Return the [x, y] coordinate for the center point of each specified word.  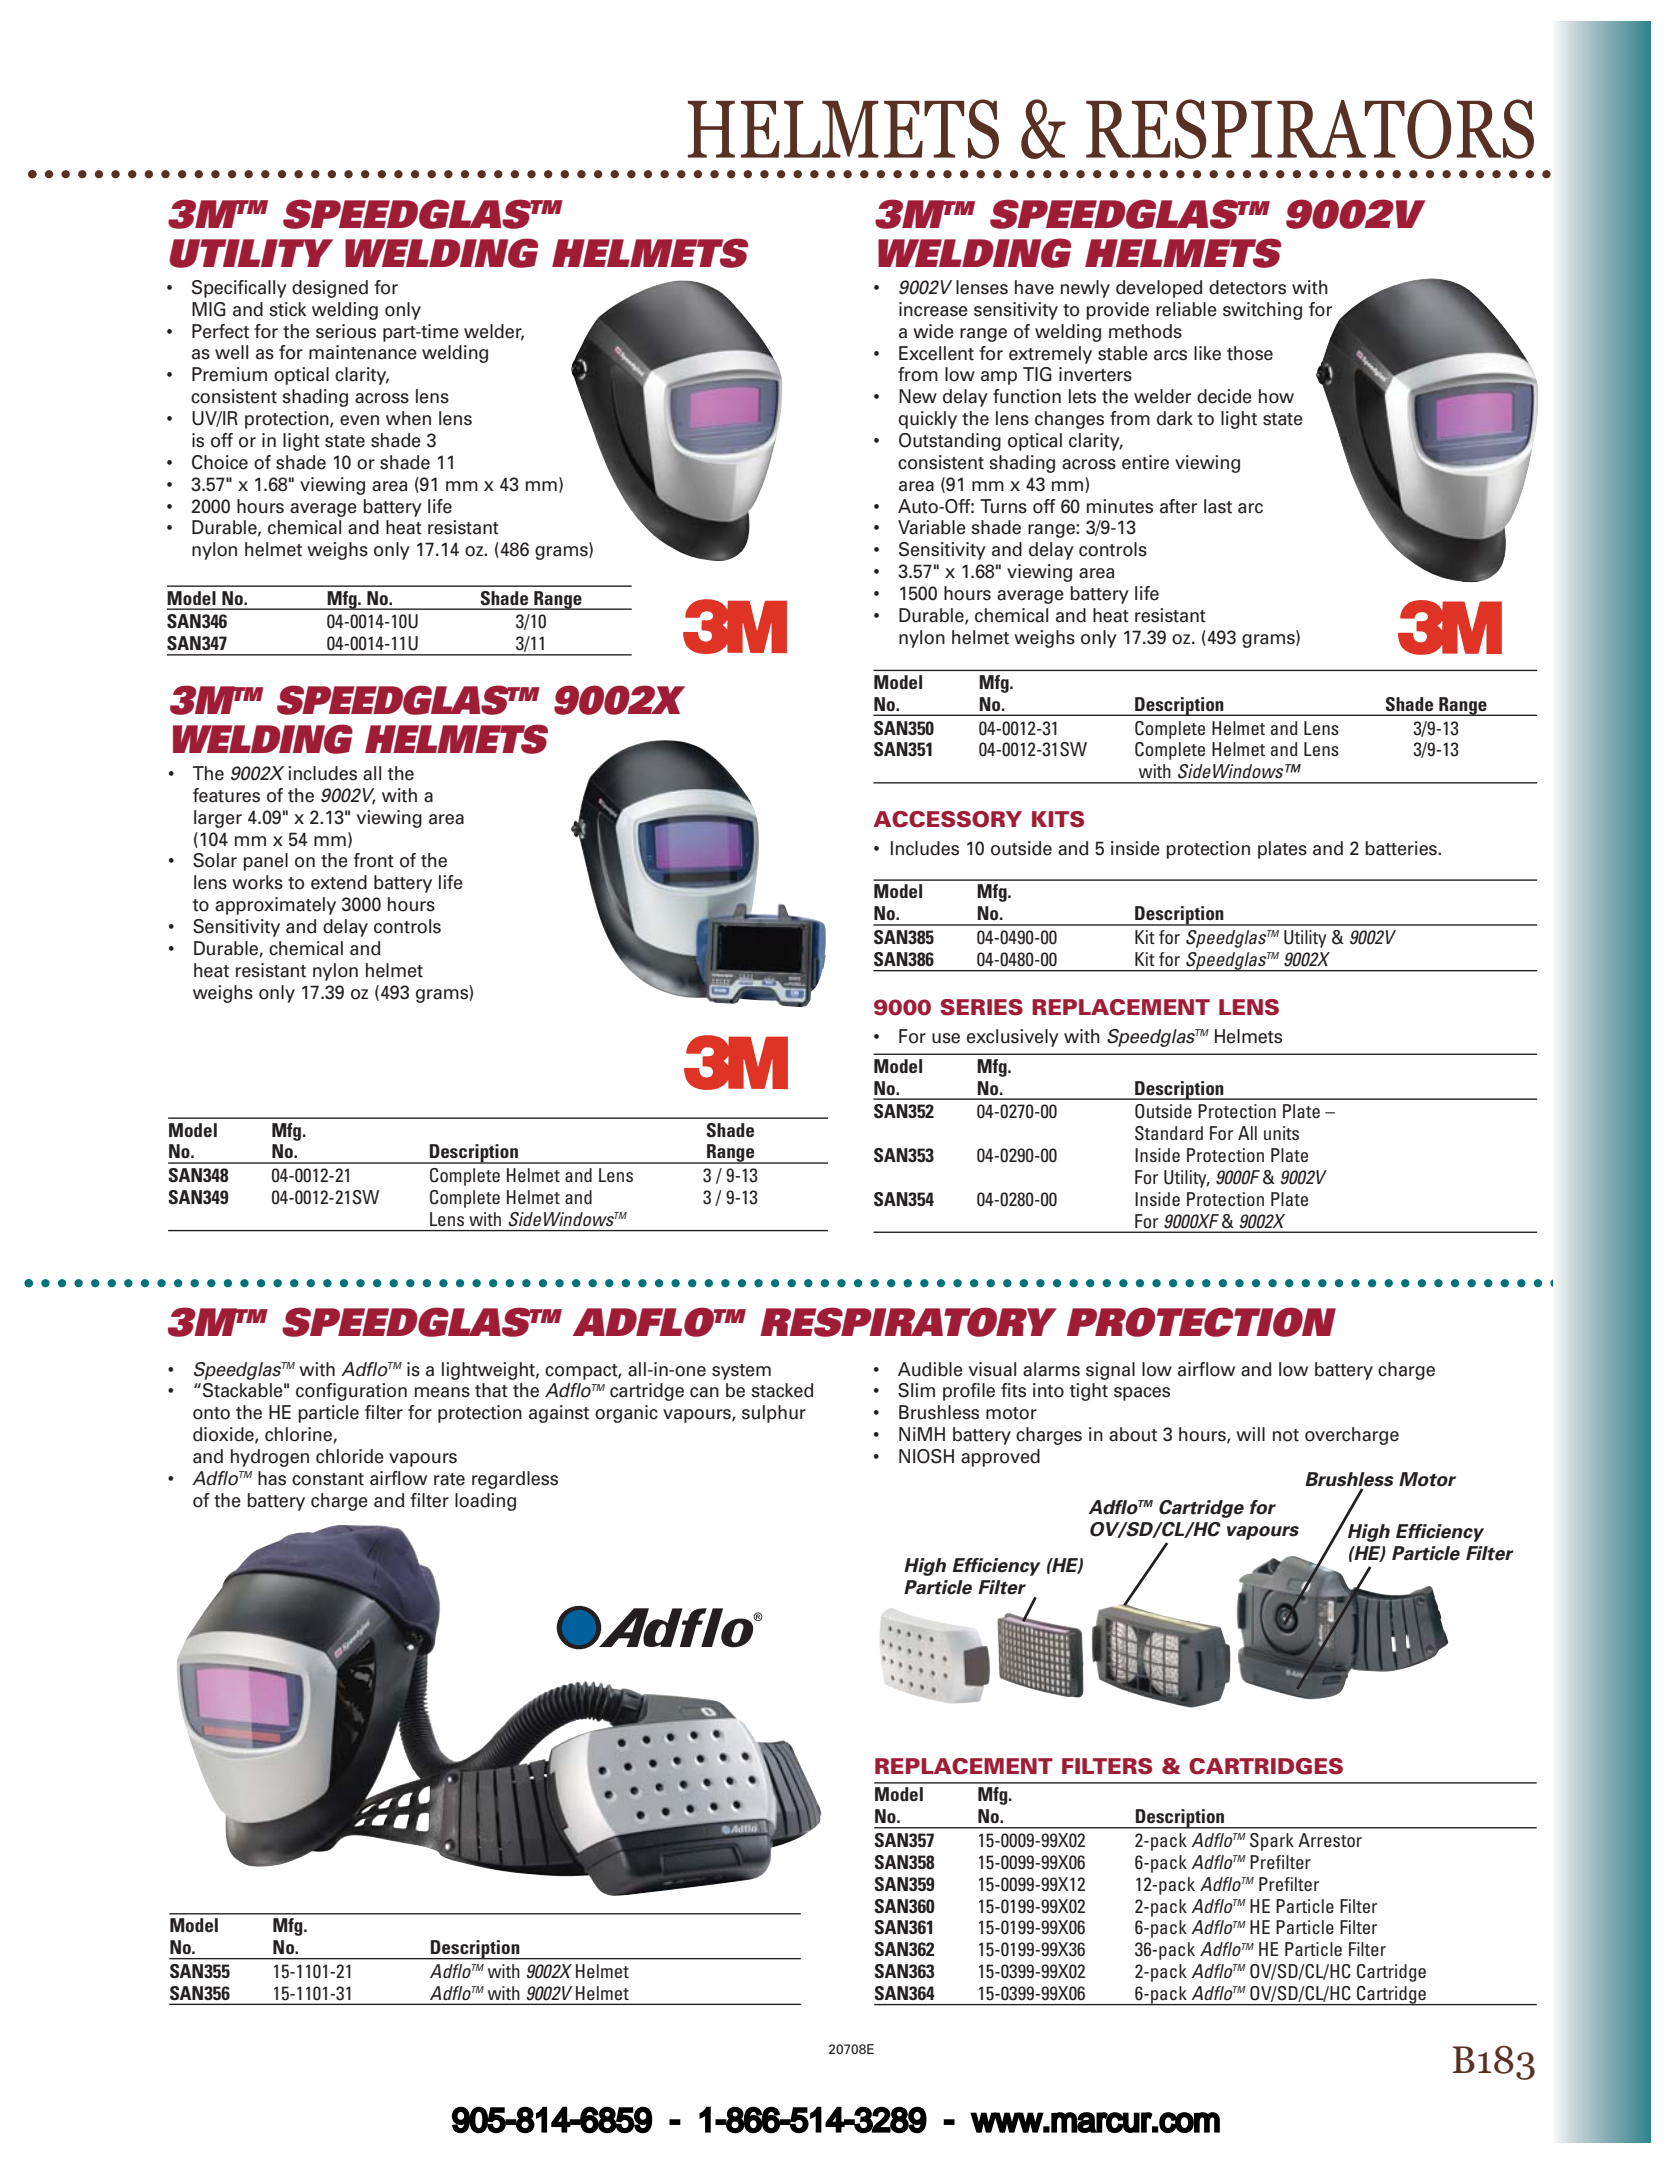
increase [933, 309]
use [946, 1038]
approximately [275, 906]
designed [330, 289]
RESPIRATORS [1310, 129]
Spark [1272, 1842]
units [1281, 1133]
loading [485, 1502]
